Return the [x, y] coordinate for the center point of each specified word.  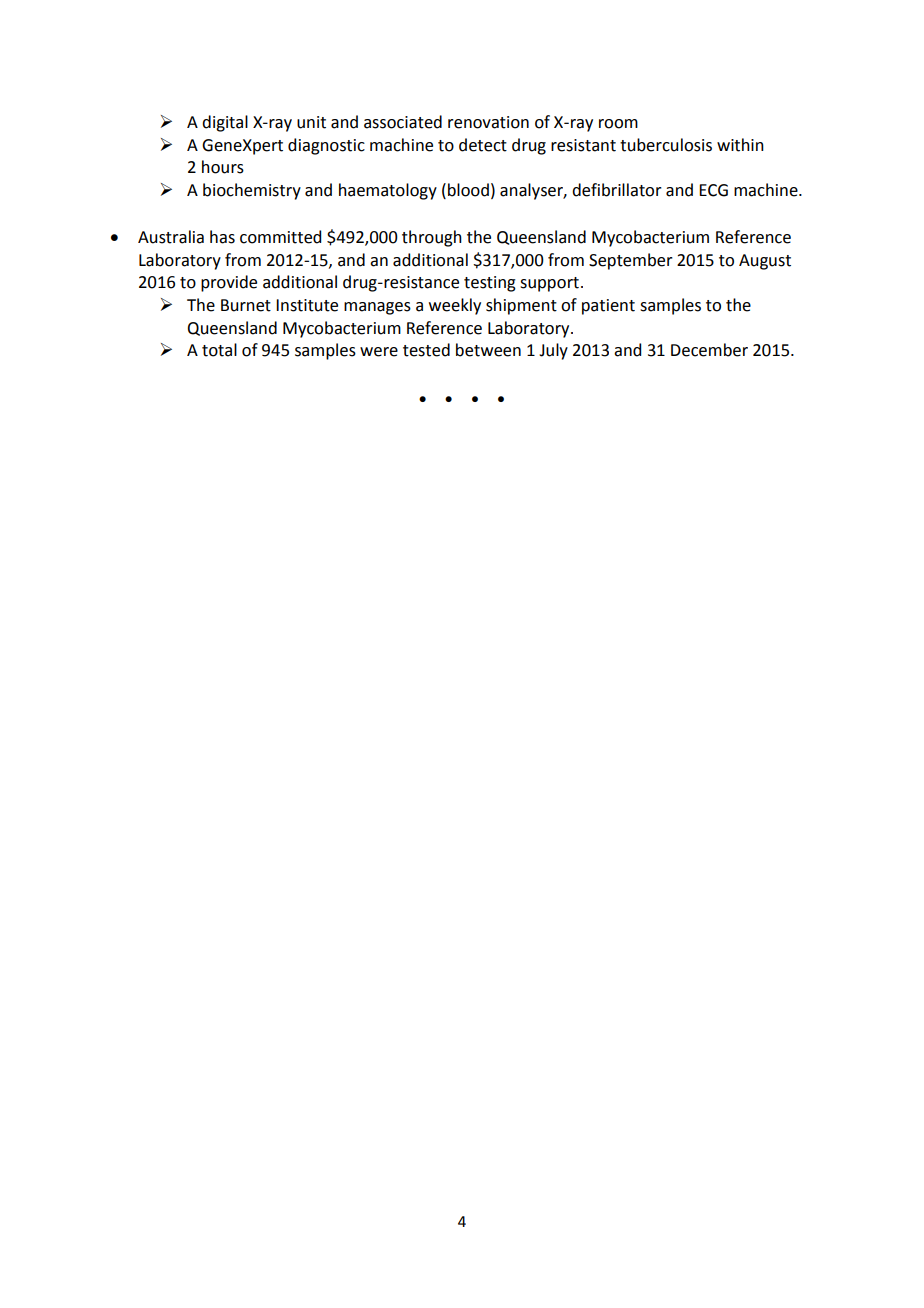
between [488, 350]
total [219, 350]
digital [225, 123]
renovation [488, 122]
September [631, 261]
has [222, 237]
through [432, 238]
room [618, 124]
